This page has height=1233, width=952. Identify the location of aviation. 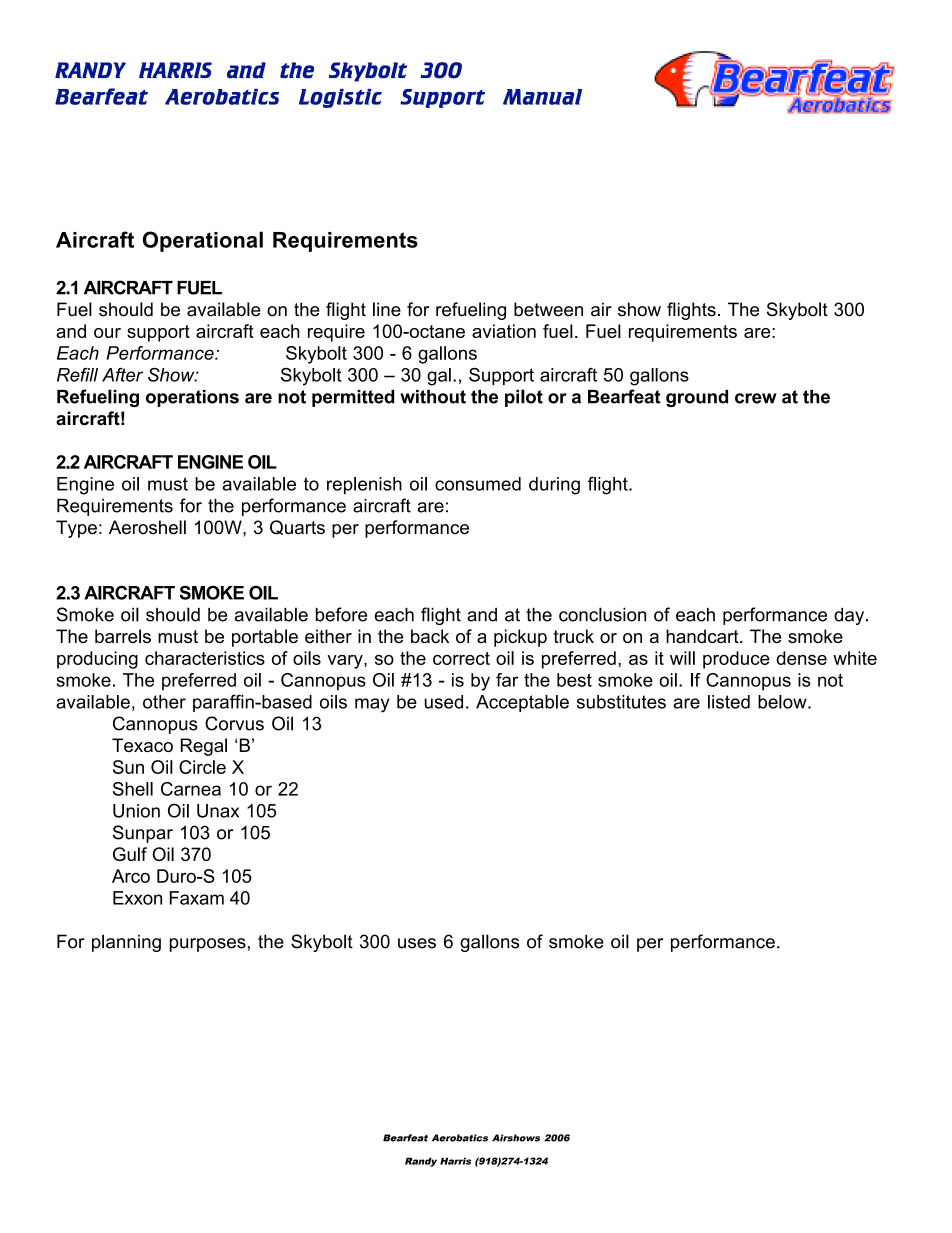
(504, 331).
